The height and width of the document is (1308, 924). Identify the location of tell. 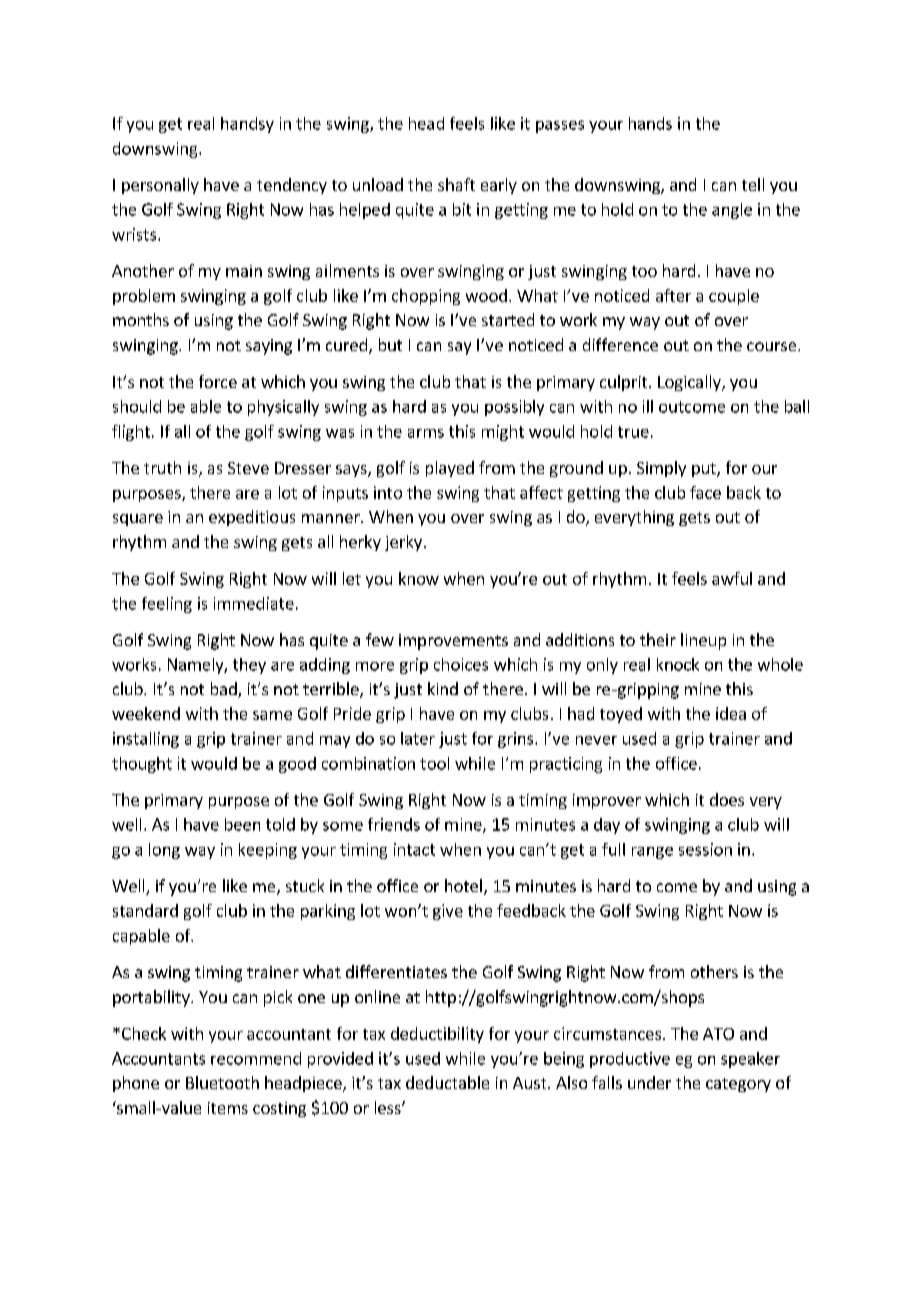
(753, 184).
